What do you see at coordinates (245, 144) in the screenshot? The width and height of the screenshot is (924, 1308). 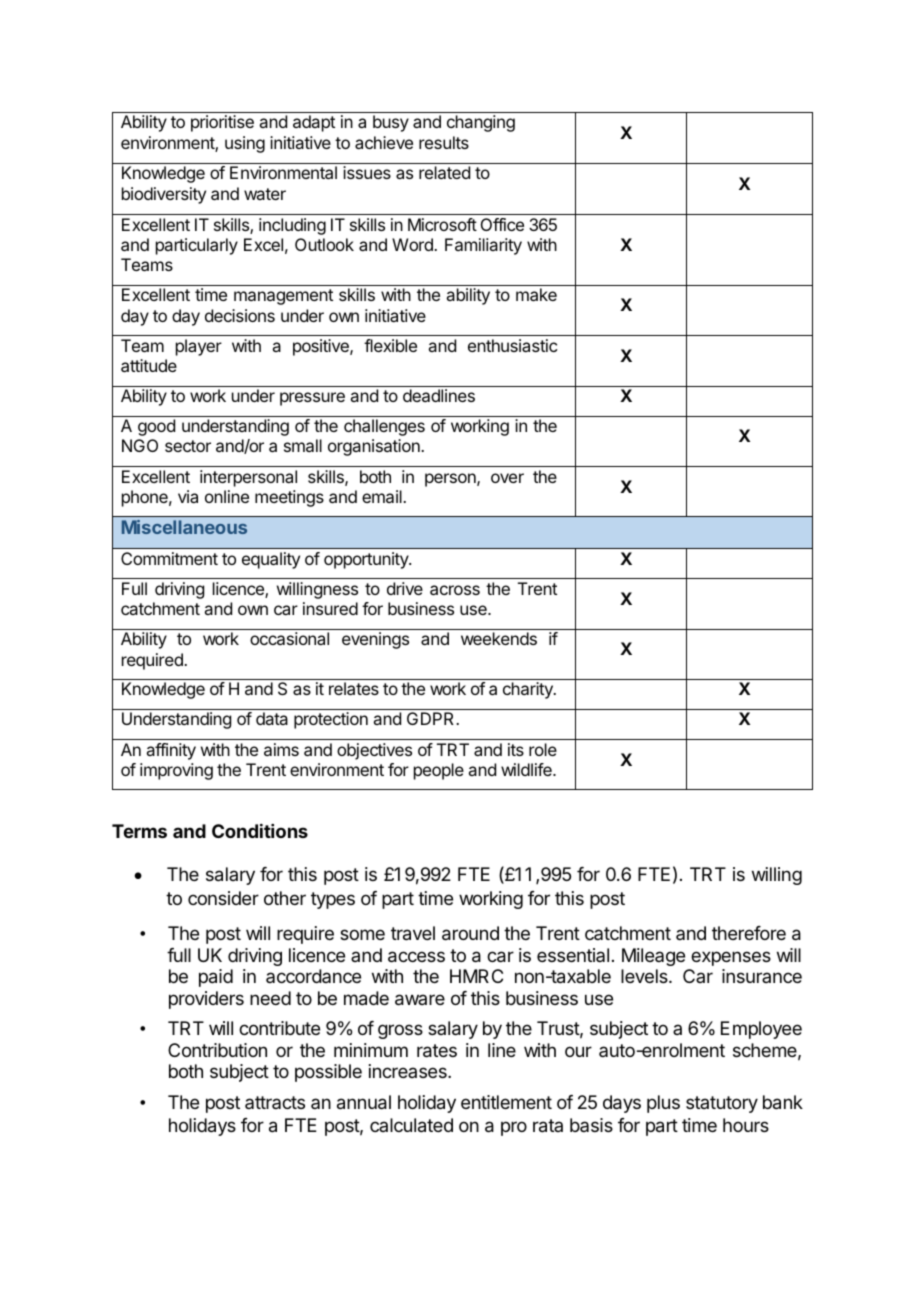 I see `using` at bounding box center [245, 144].
